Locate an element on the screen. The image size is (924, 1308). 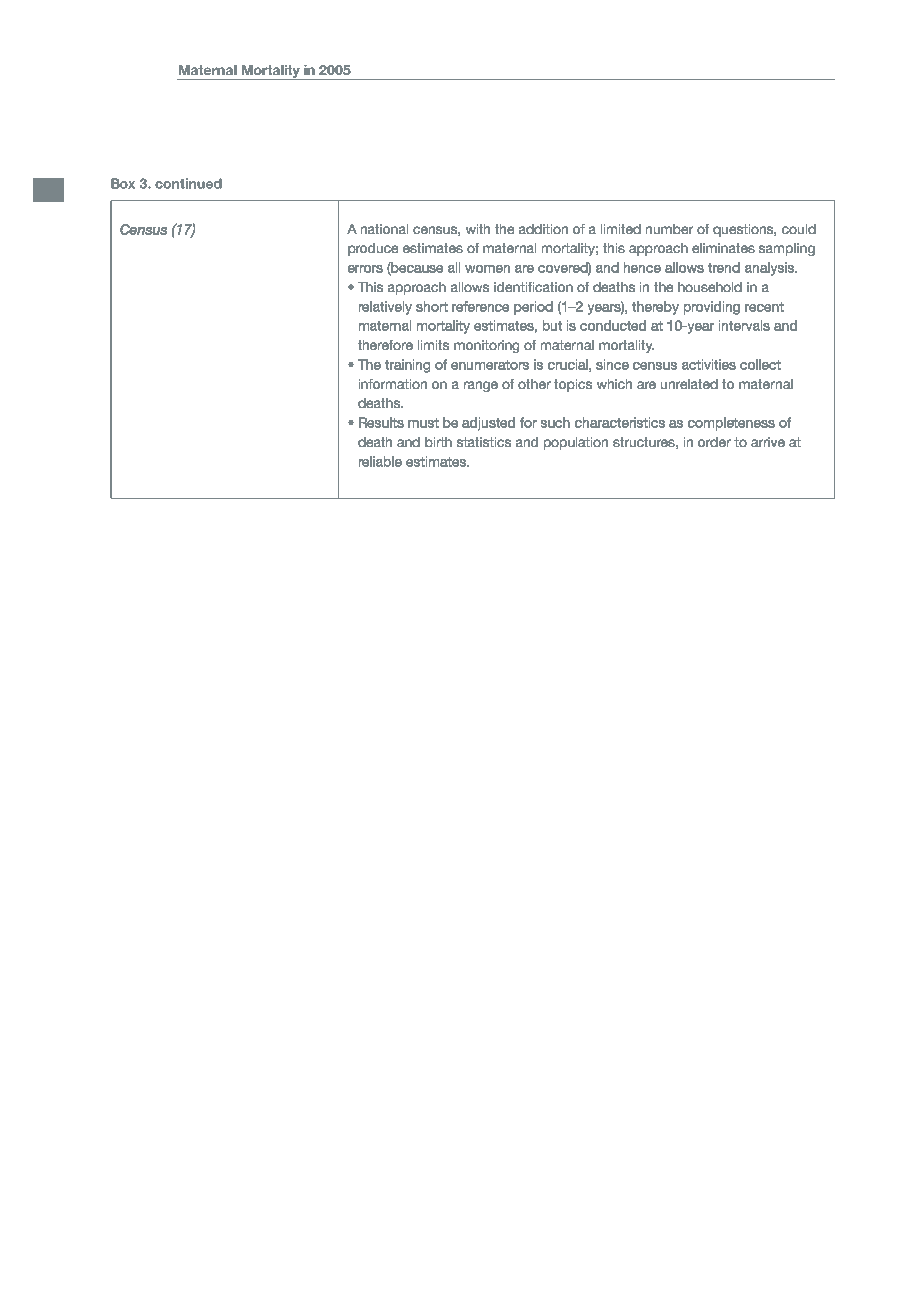
reliable is located at coordinates (380, 461).
